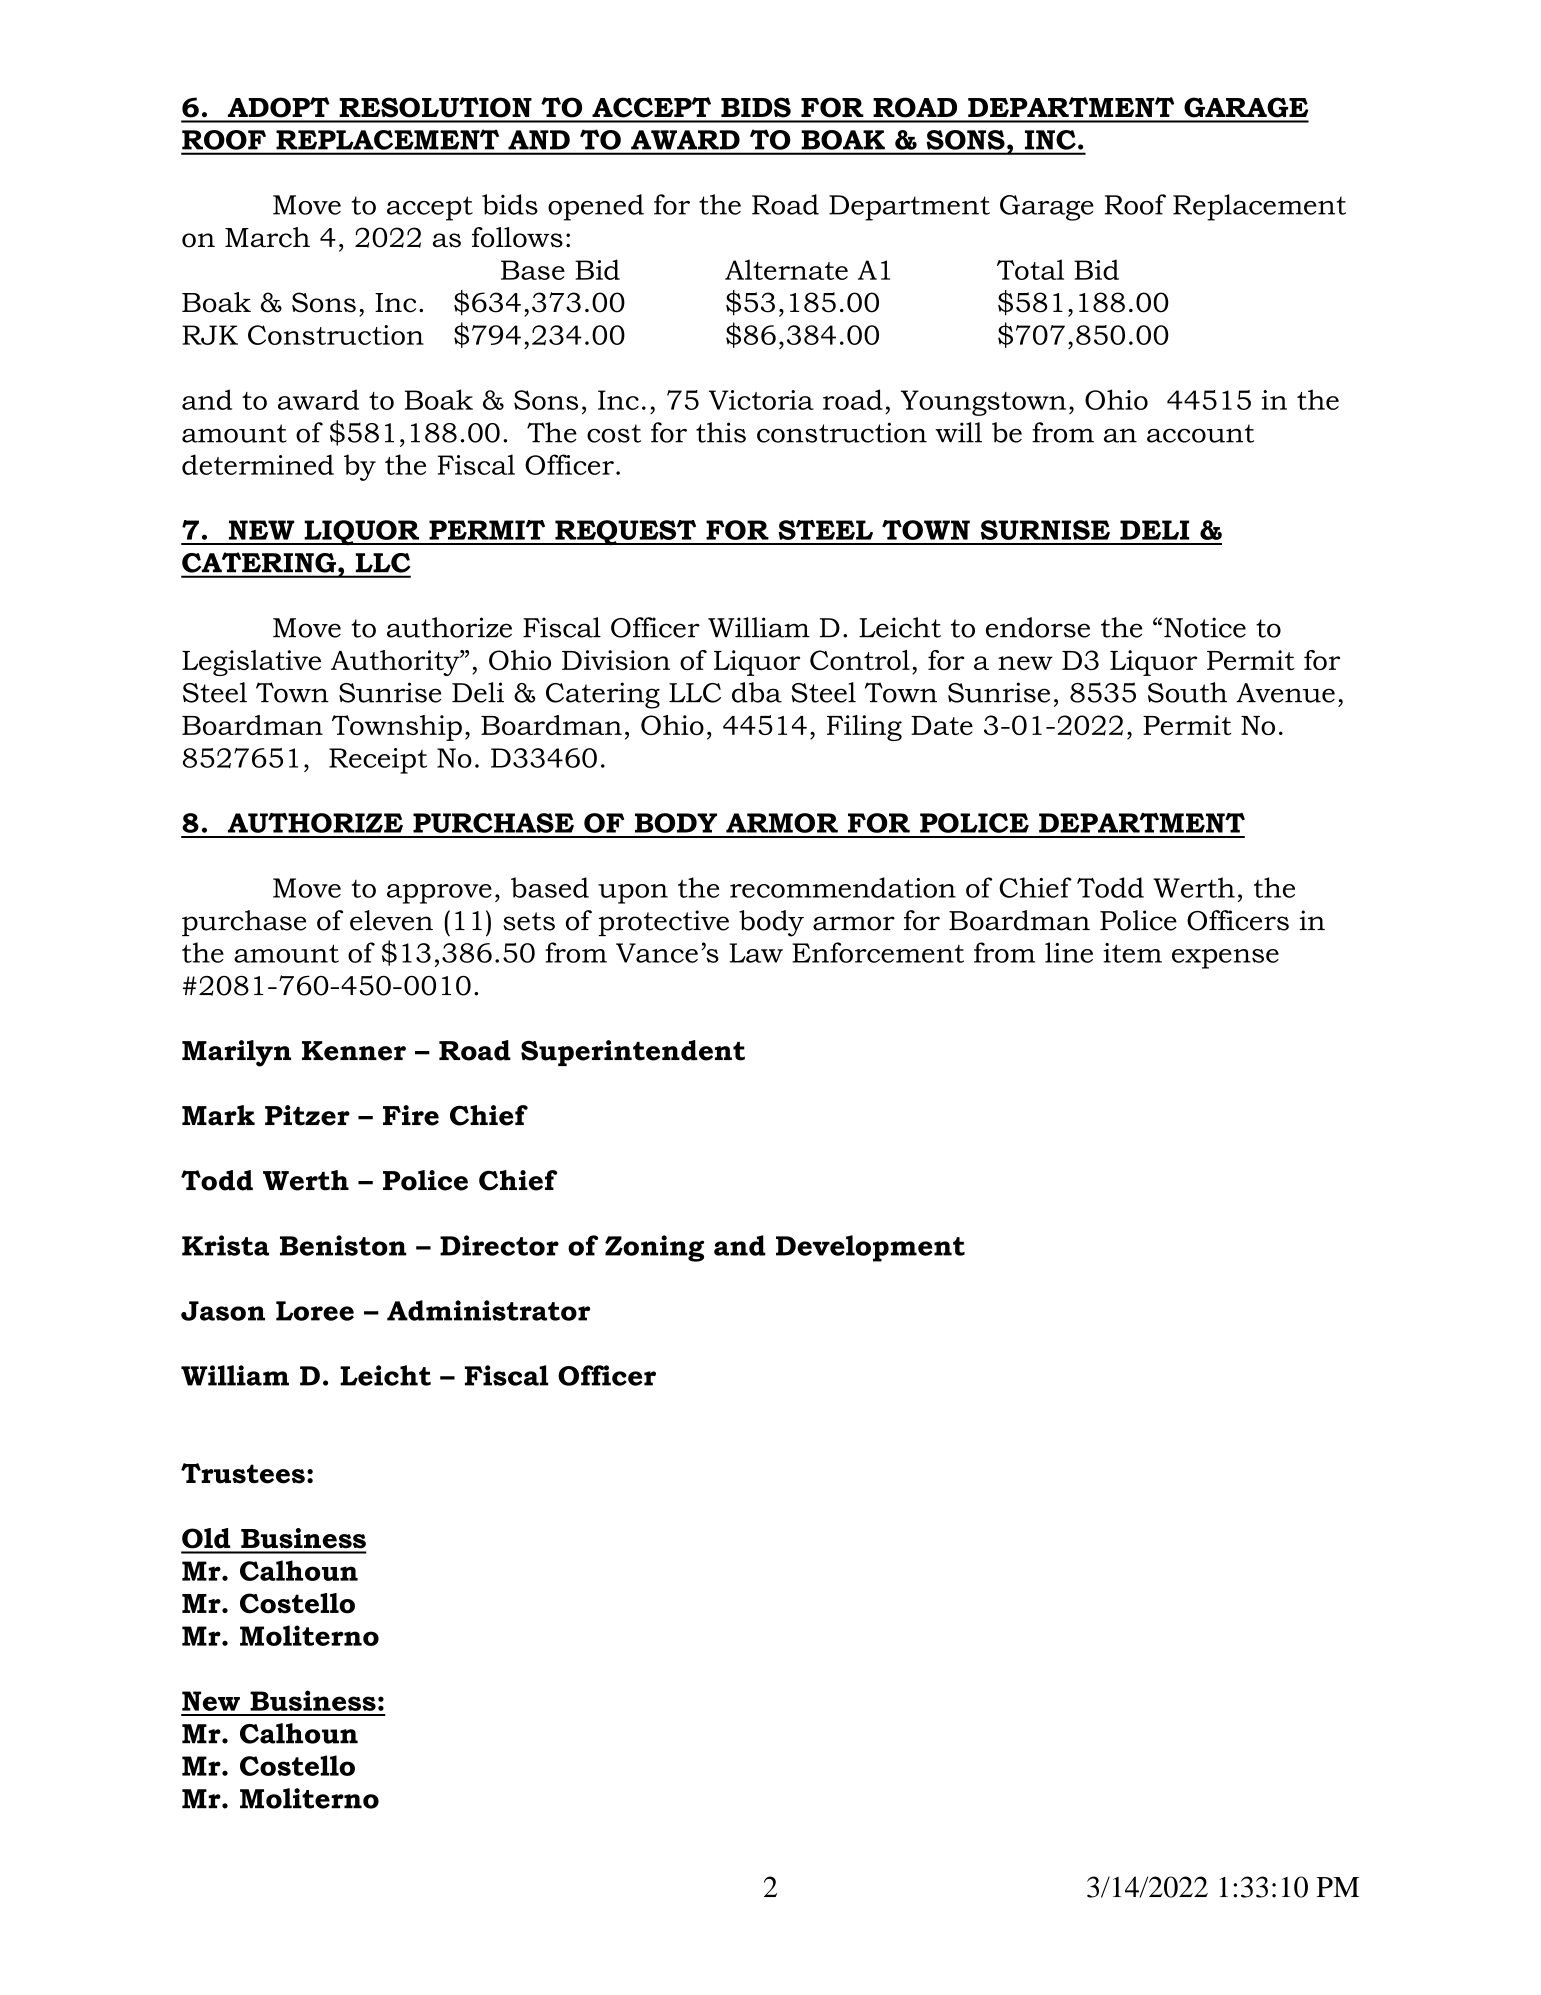  Describe the element at coordinates (843, 887) in the page. I see `recommendation` at that location.
